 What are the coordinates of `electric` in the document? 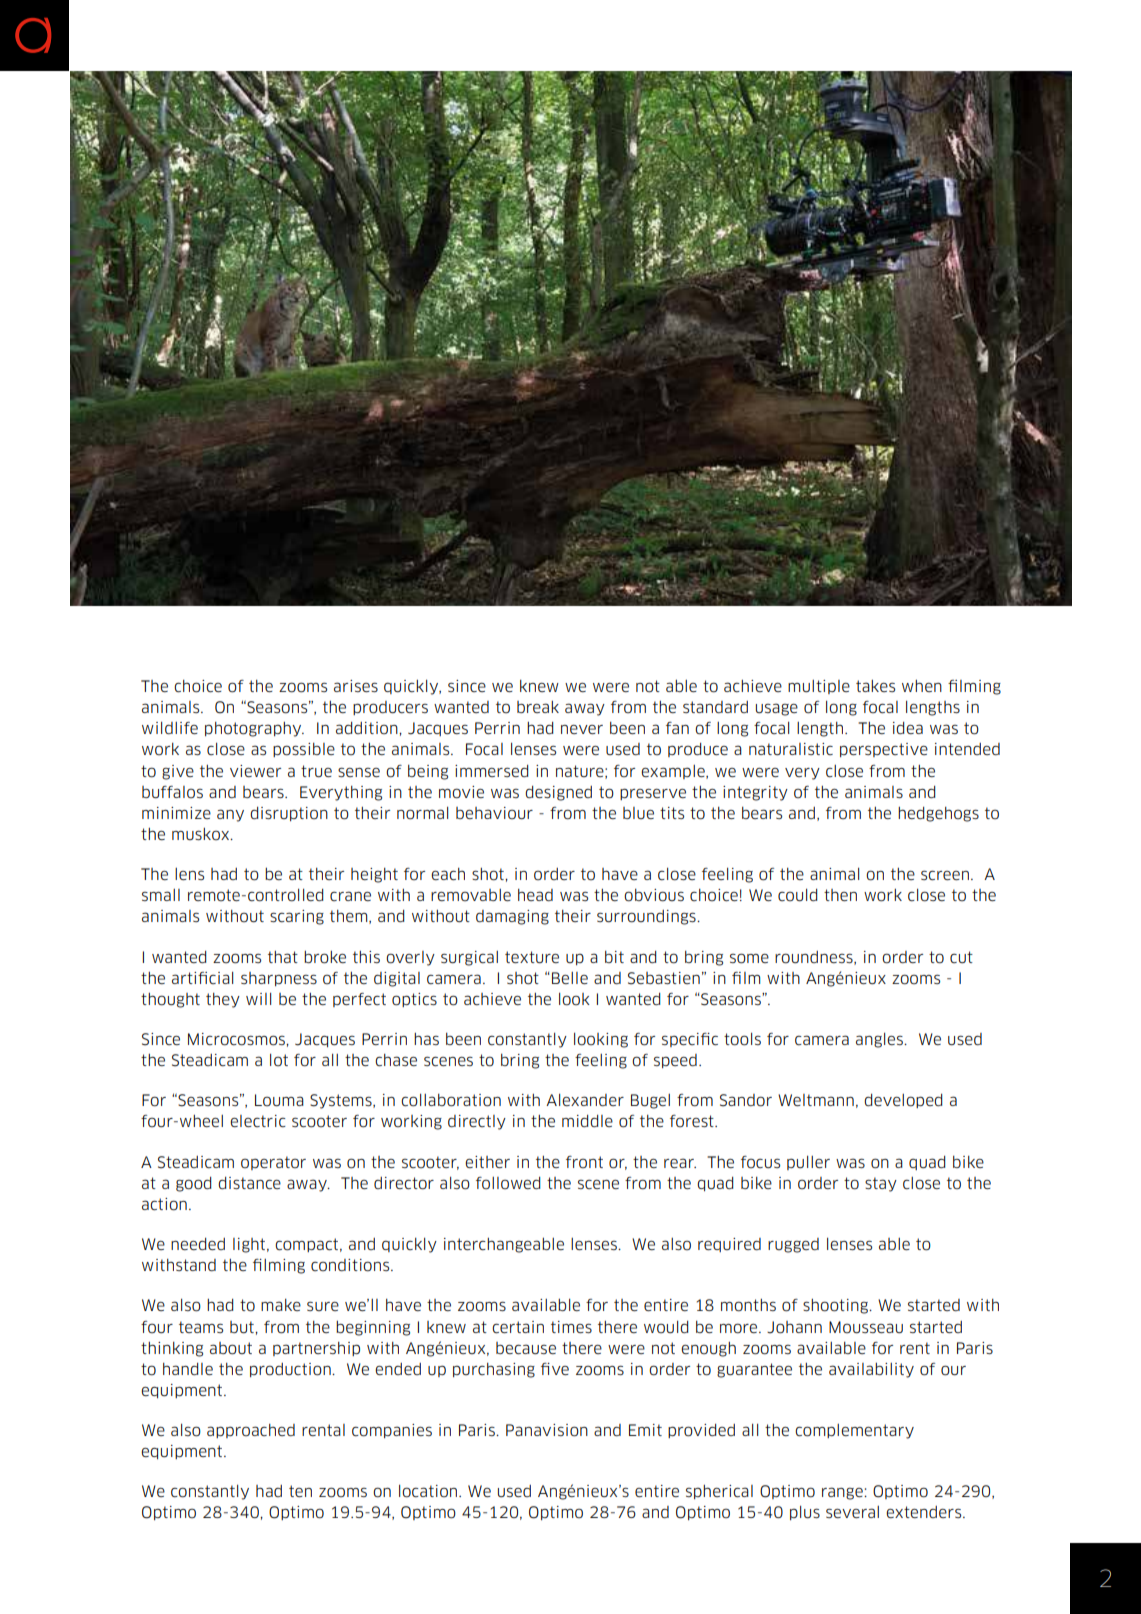 It's located at (258, 1121).
